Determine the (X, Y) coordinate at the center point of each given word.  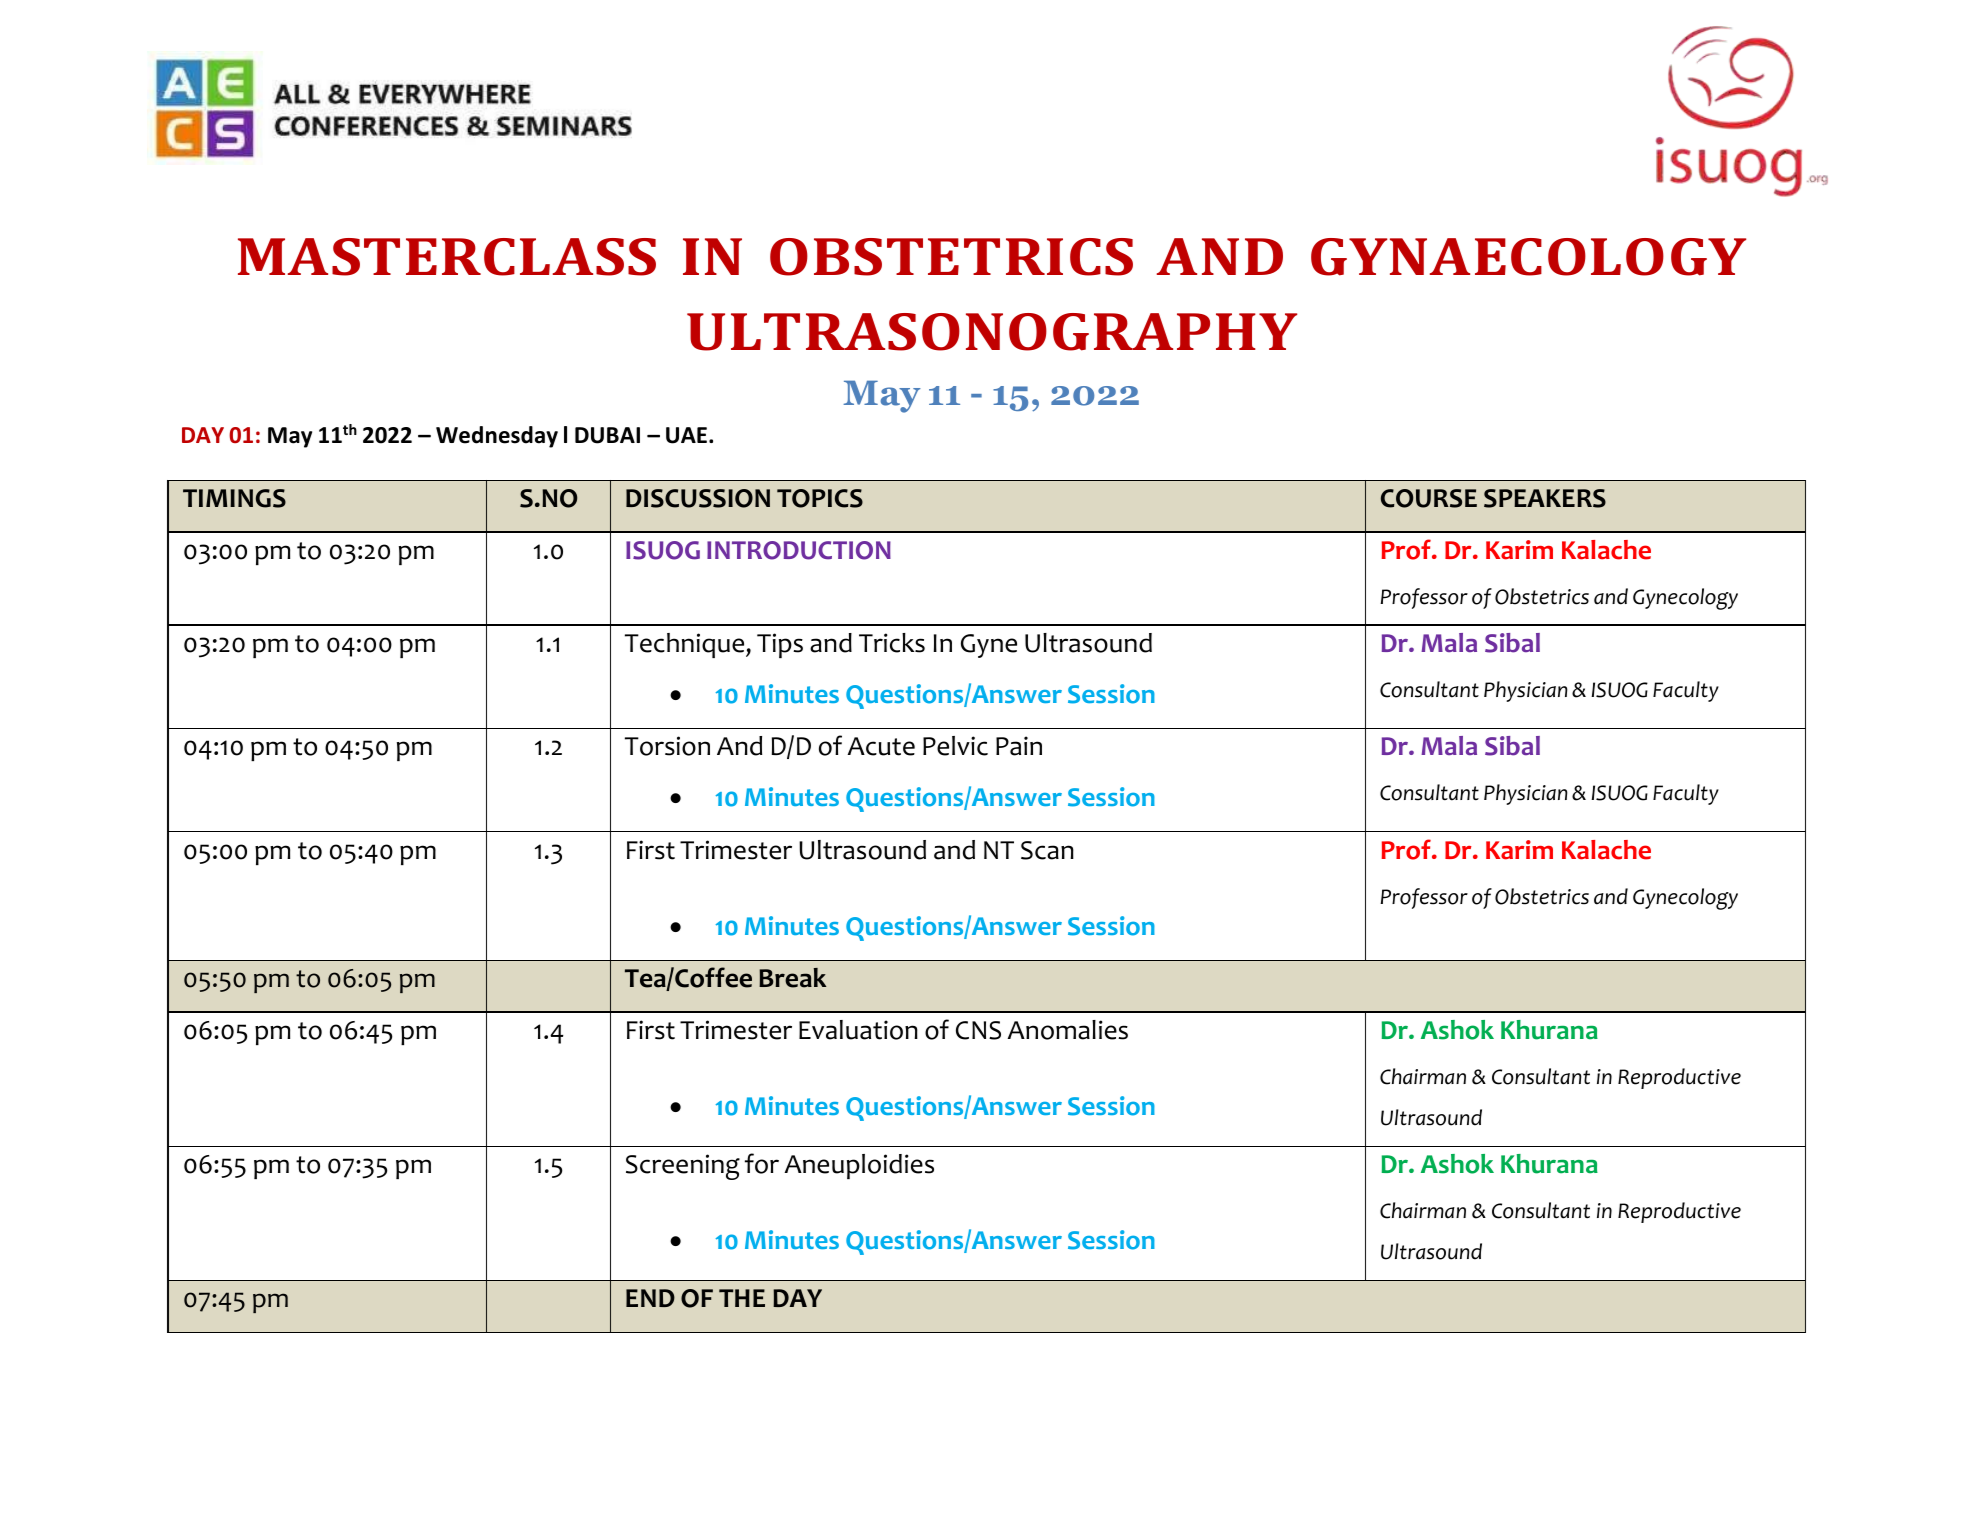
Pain (1019, 746)
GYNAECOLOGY (1528, 257)
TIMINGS (234, 498)
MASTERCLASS (447, 257)
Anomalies (1067, 1030)
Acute (881, 746)
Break (792, 978)
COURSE (1429, 498)
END (650, 1298)
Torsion (667, 746)
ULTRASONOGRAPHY (992, 332)
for (762, 1163)
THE (742, 1298)
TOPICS (820, 498)
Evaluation (858, 1030)
